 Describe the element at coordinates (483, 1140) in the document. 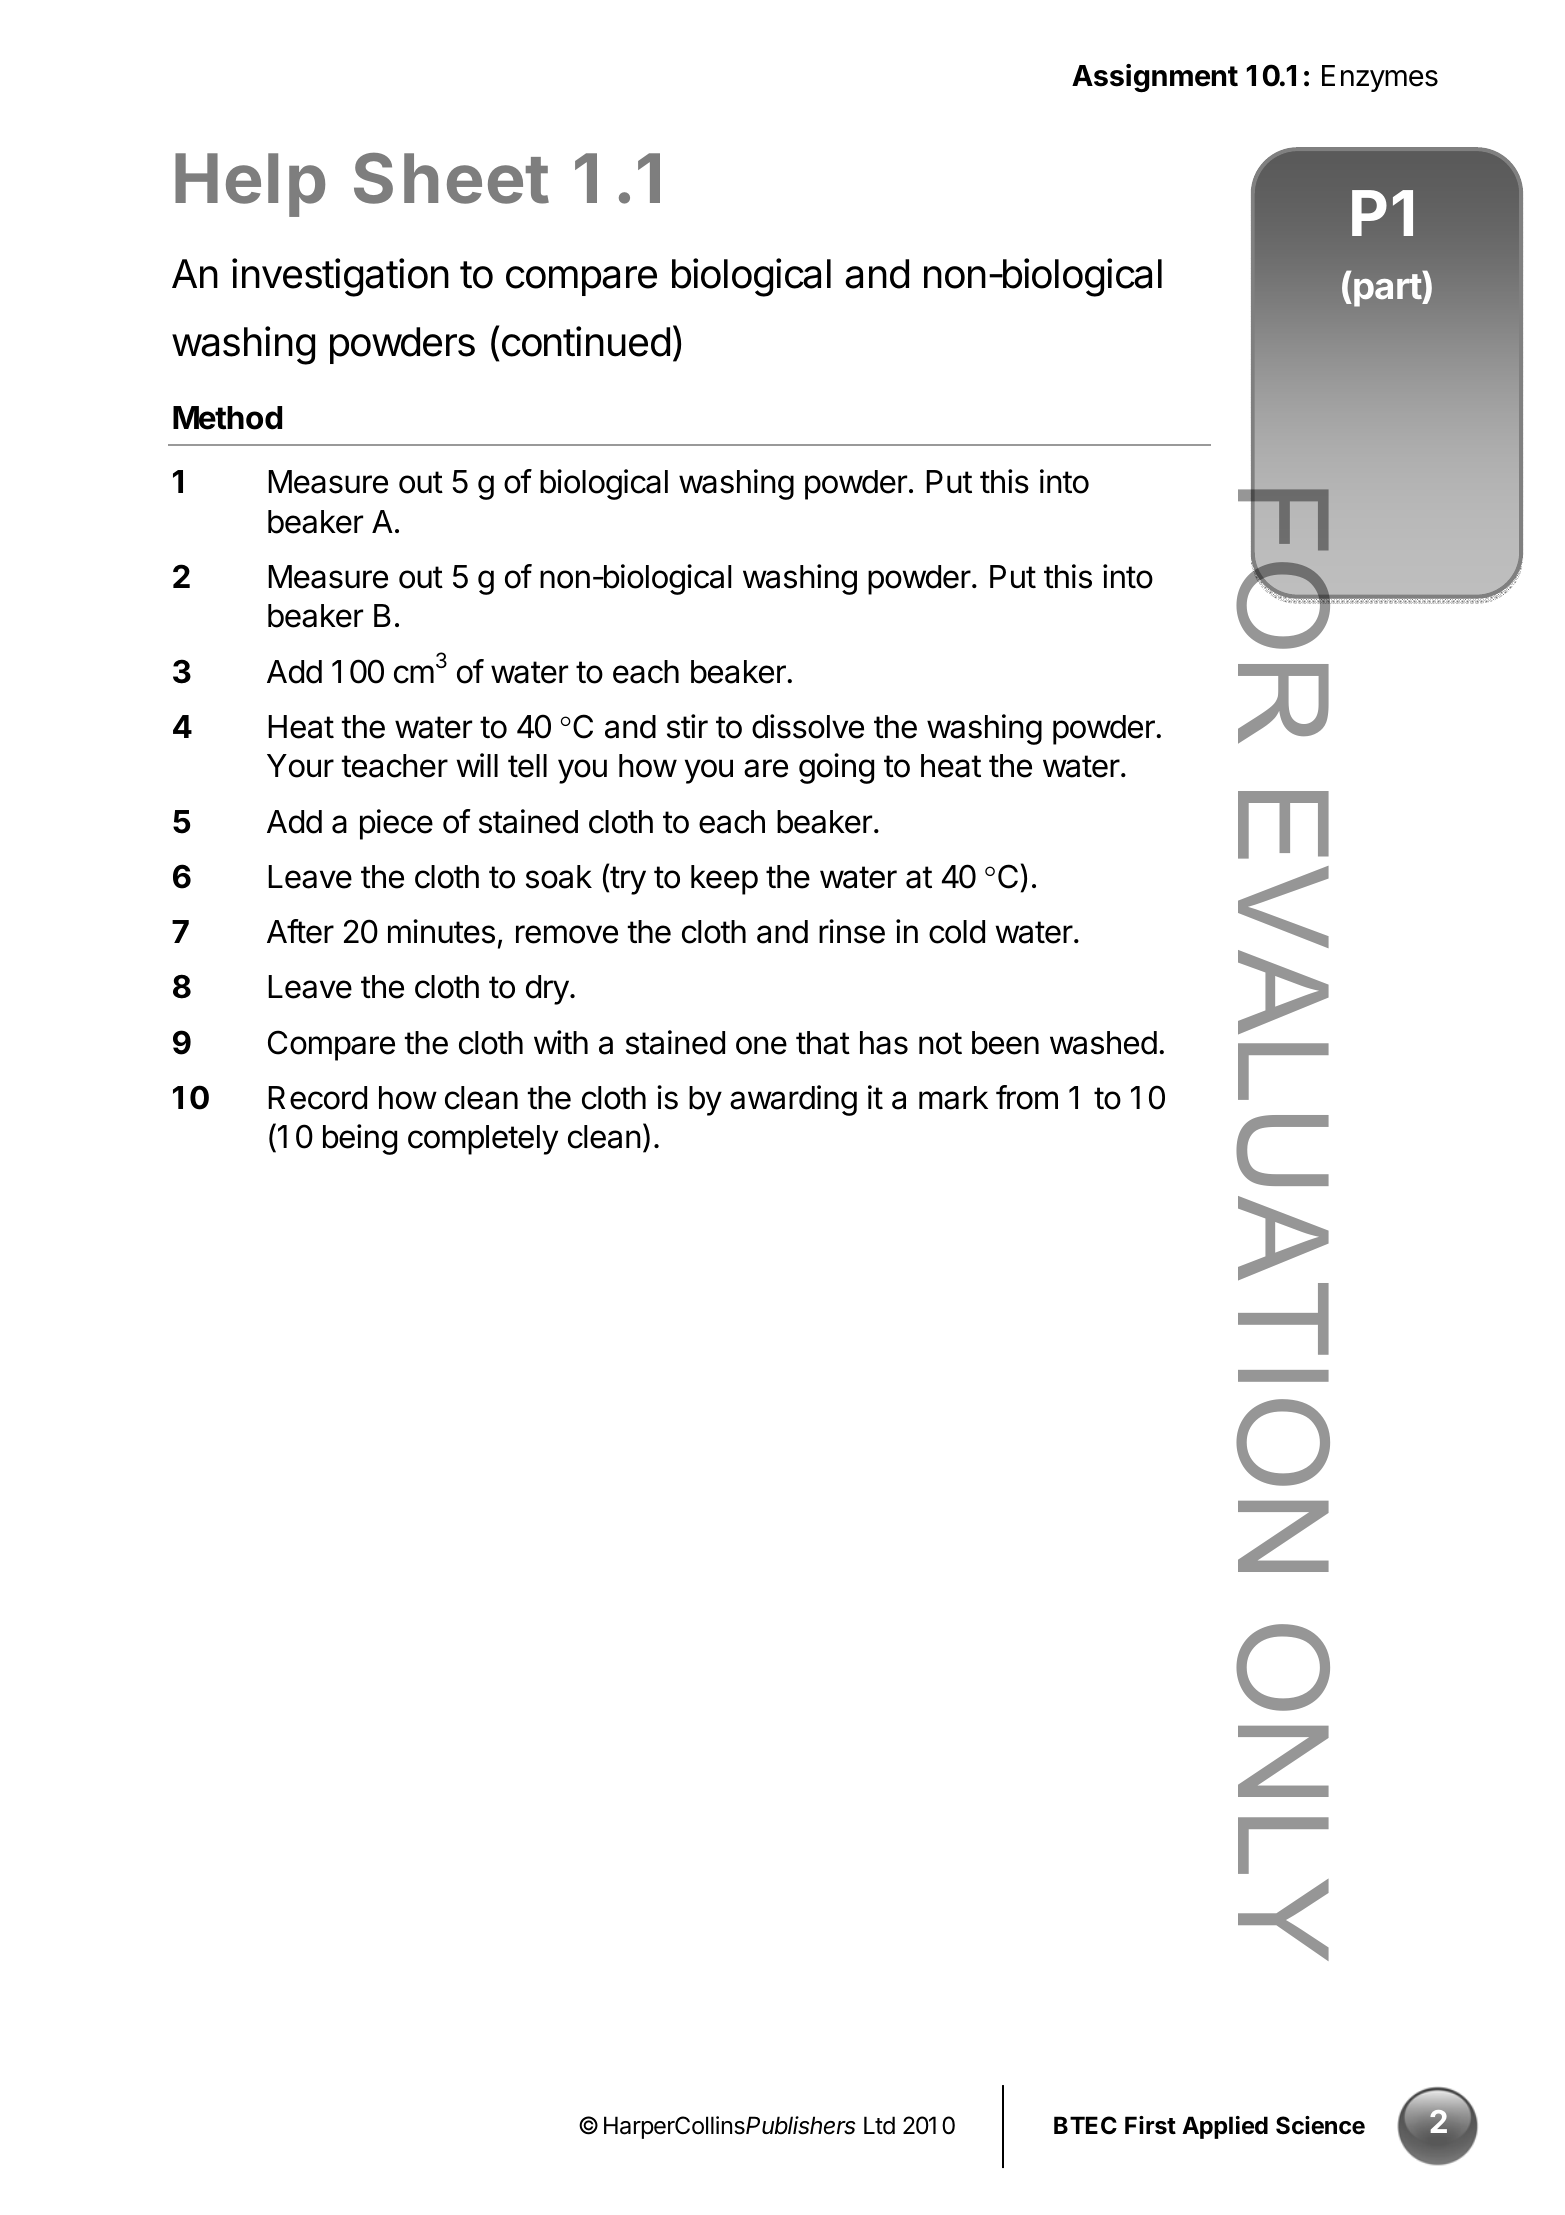

I see `completely` at that location.
